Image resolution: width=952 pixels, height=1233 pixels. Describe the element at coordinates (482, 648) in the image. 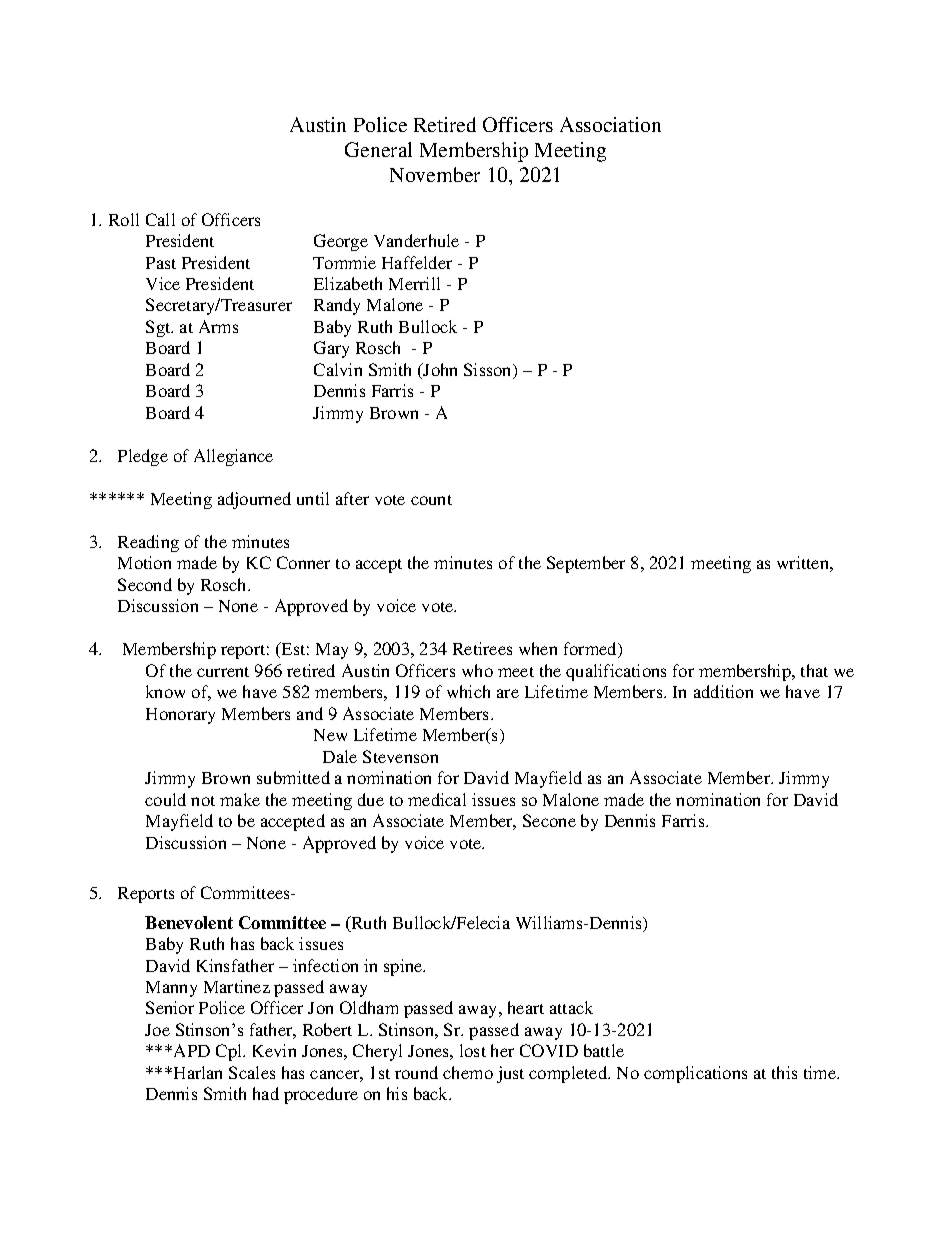

I see `Retirees` at that location.
